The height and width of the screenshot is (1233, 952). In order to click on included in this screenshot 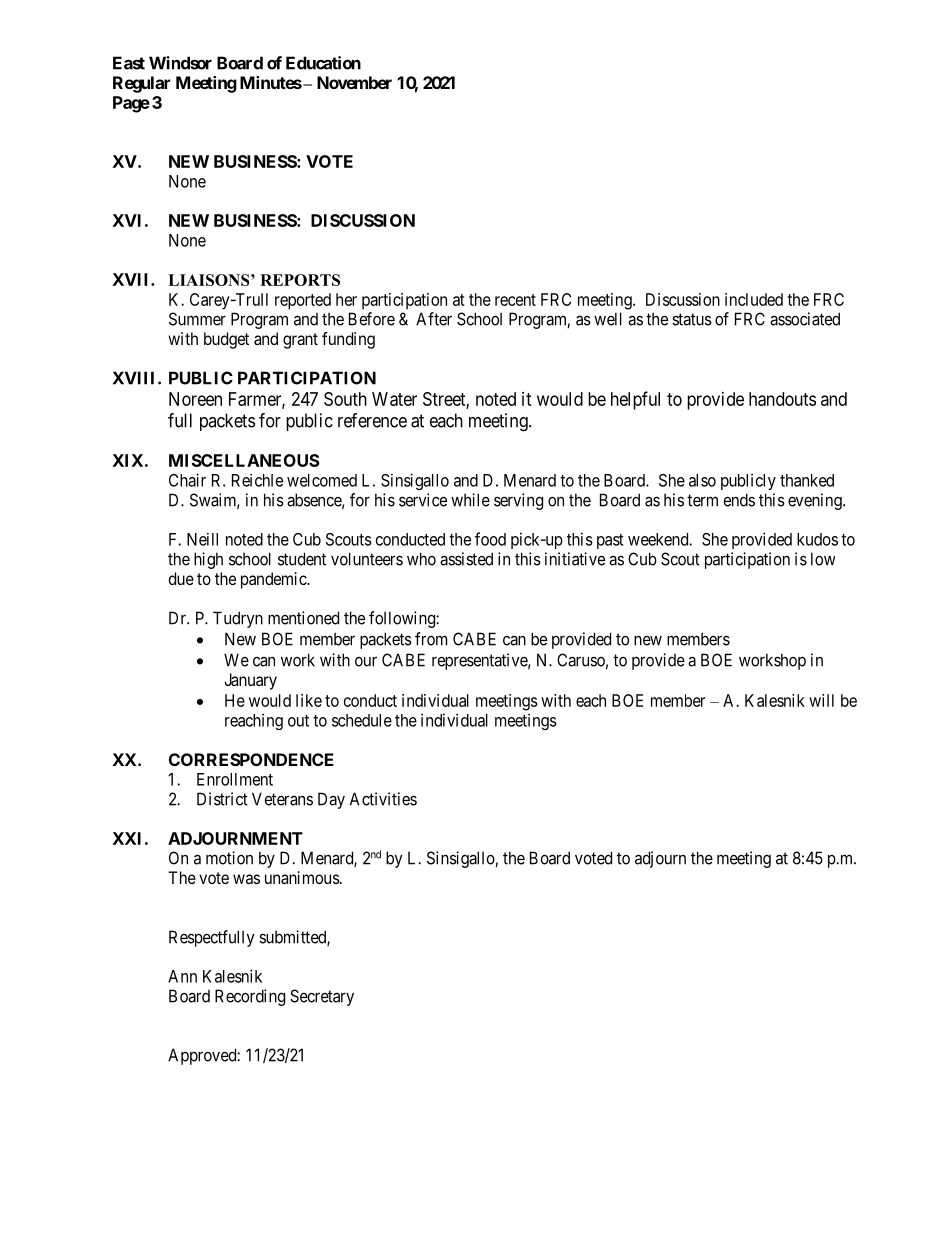, I will do `click(754, 299)`.
